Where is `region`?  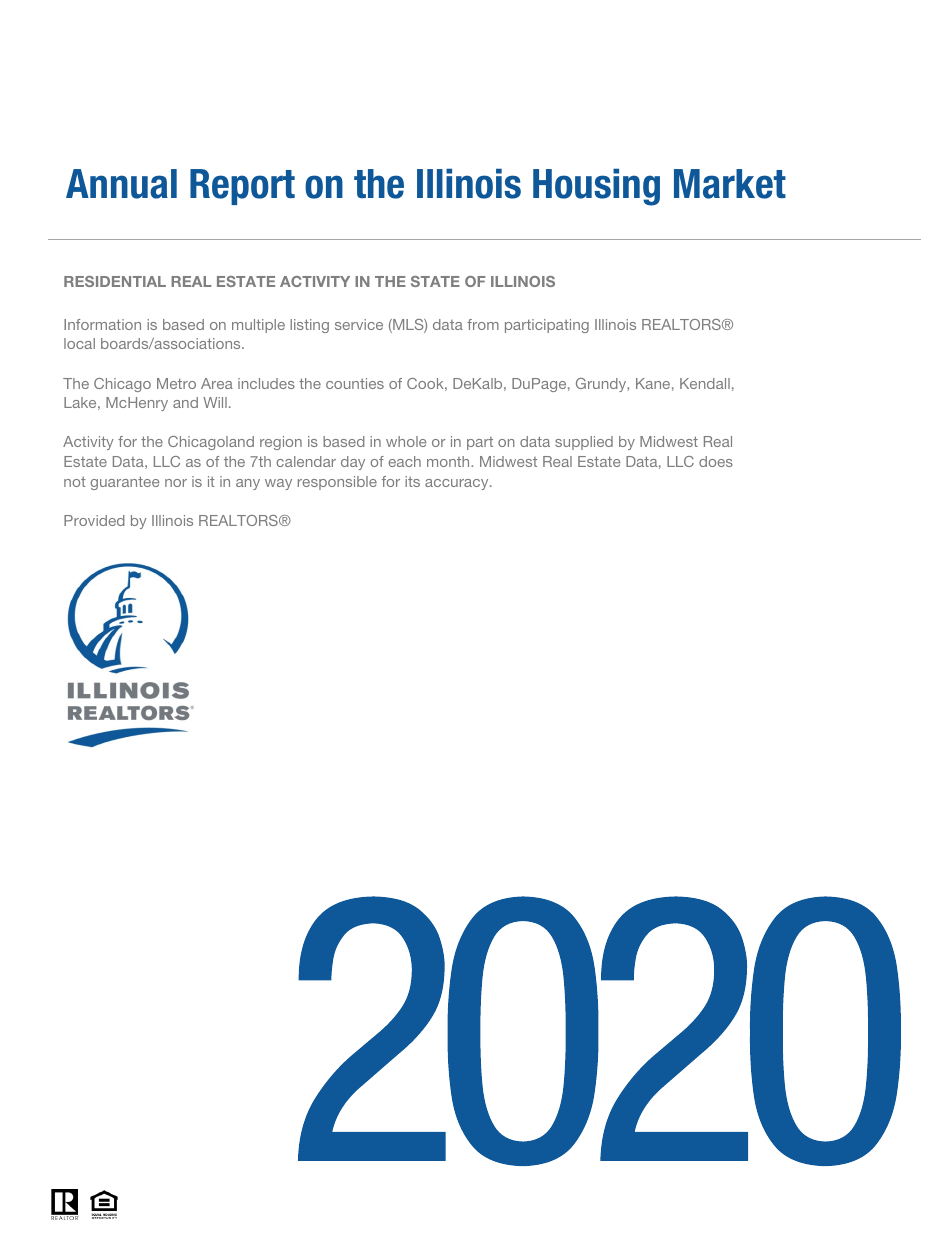 region is located at coordinates (281, 443).
